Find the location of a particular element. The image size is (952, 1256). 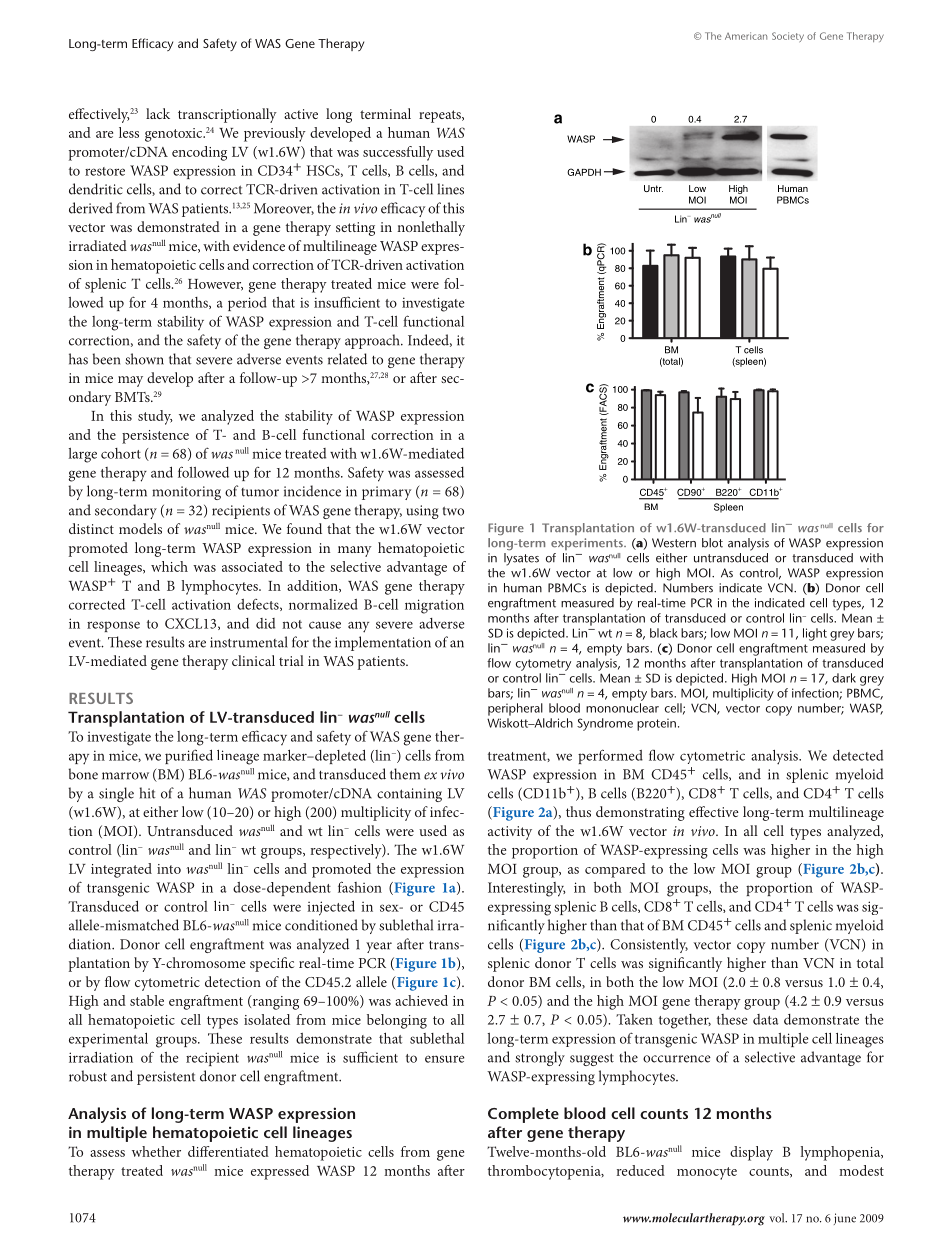

blot is located at coordinates (712, 543).
